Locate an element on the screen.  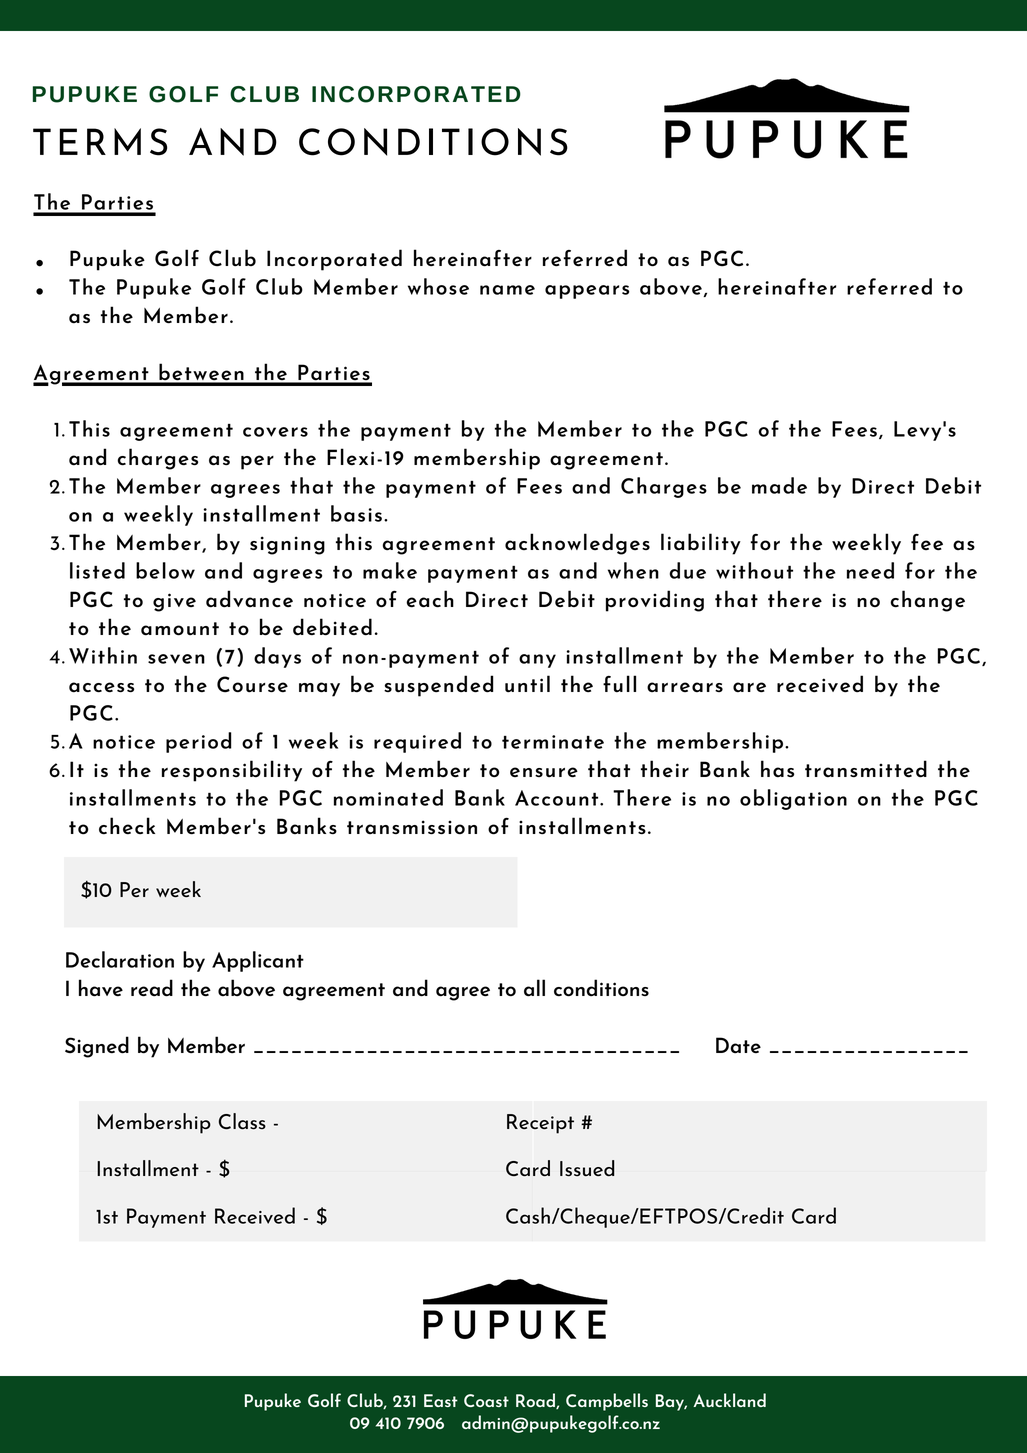
Coast is located at coordinates (486, 1400).
